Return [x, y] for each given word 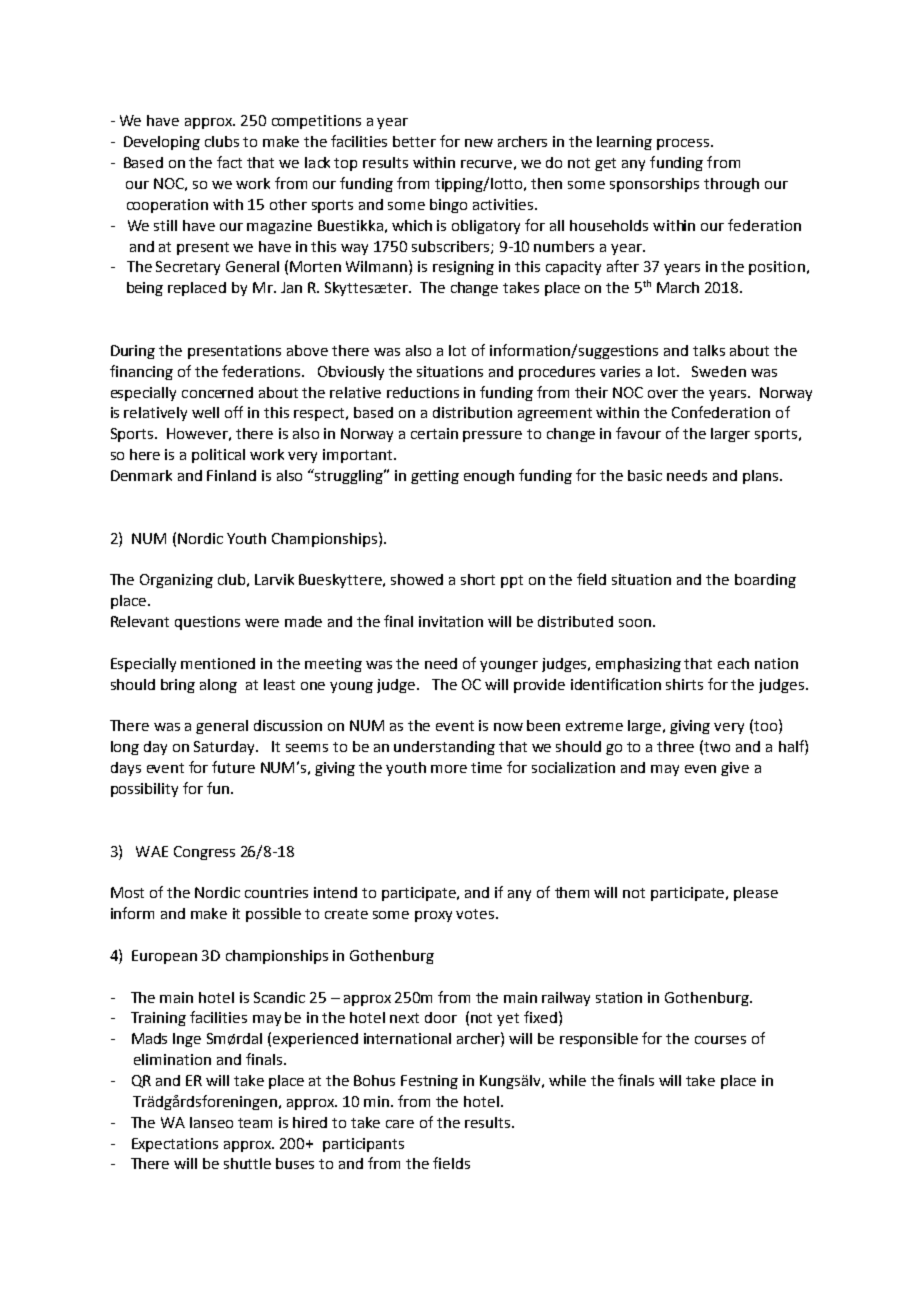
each [733, 663]
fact [229, 162]
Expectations [175, 1145]
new [479, 143]
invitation [451, 621]
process [684, 144]
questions [207, 623]
